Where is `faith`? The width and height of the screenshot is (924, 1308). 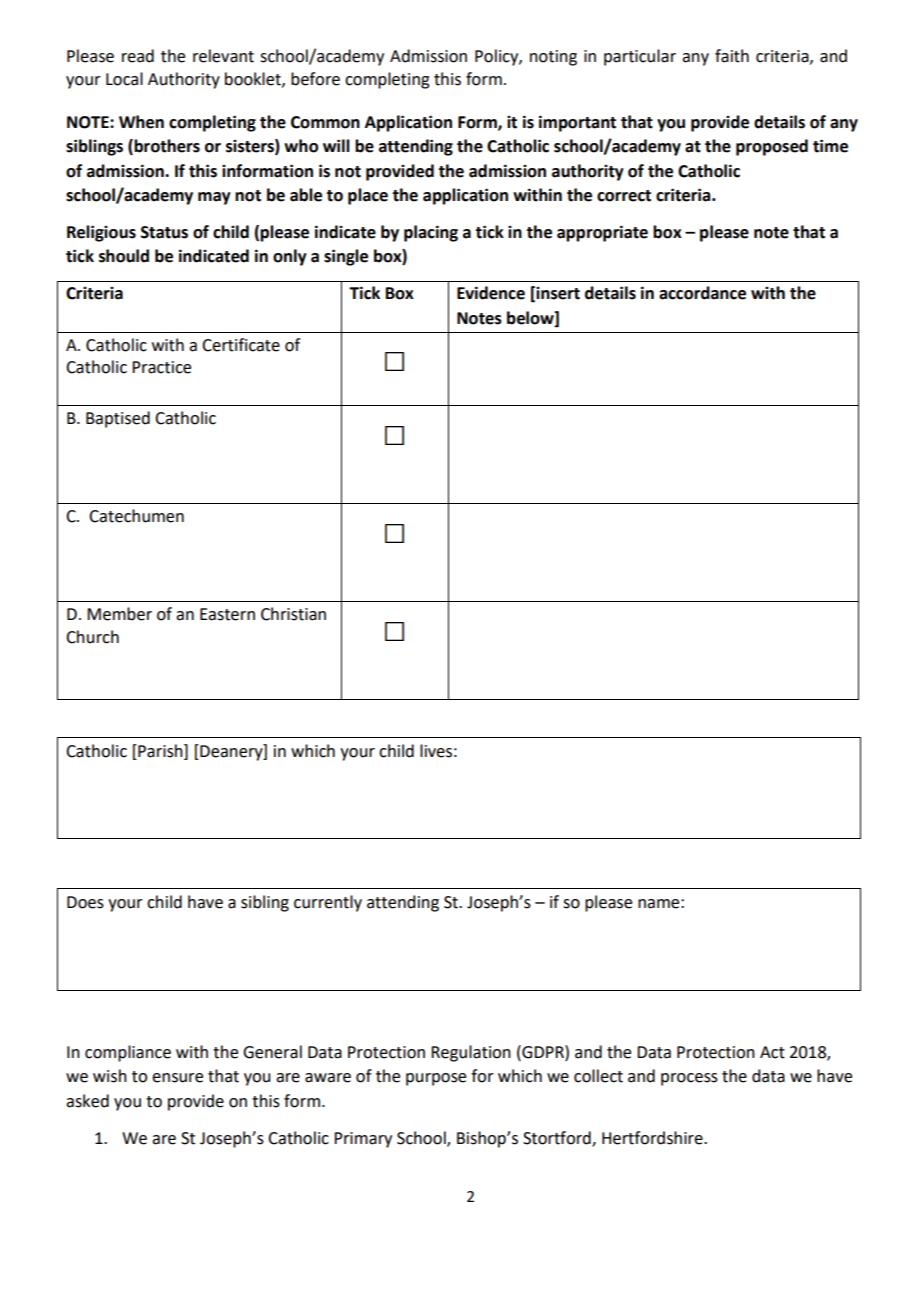
faith is located at coordinates (732, 56).
